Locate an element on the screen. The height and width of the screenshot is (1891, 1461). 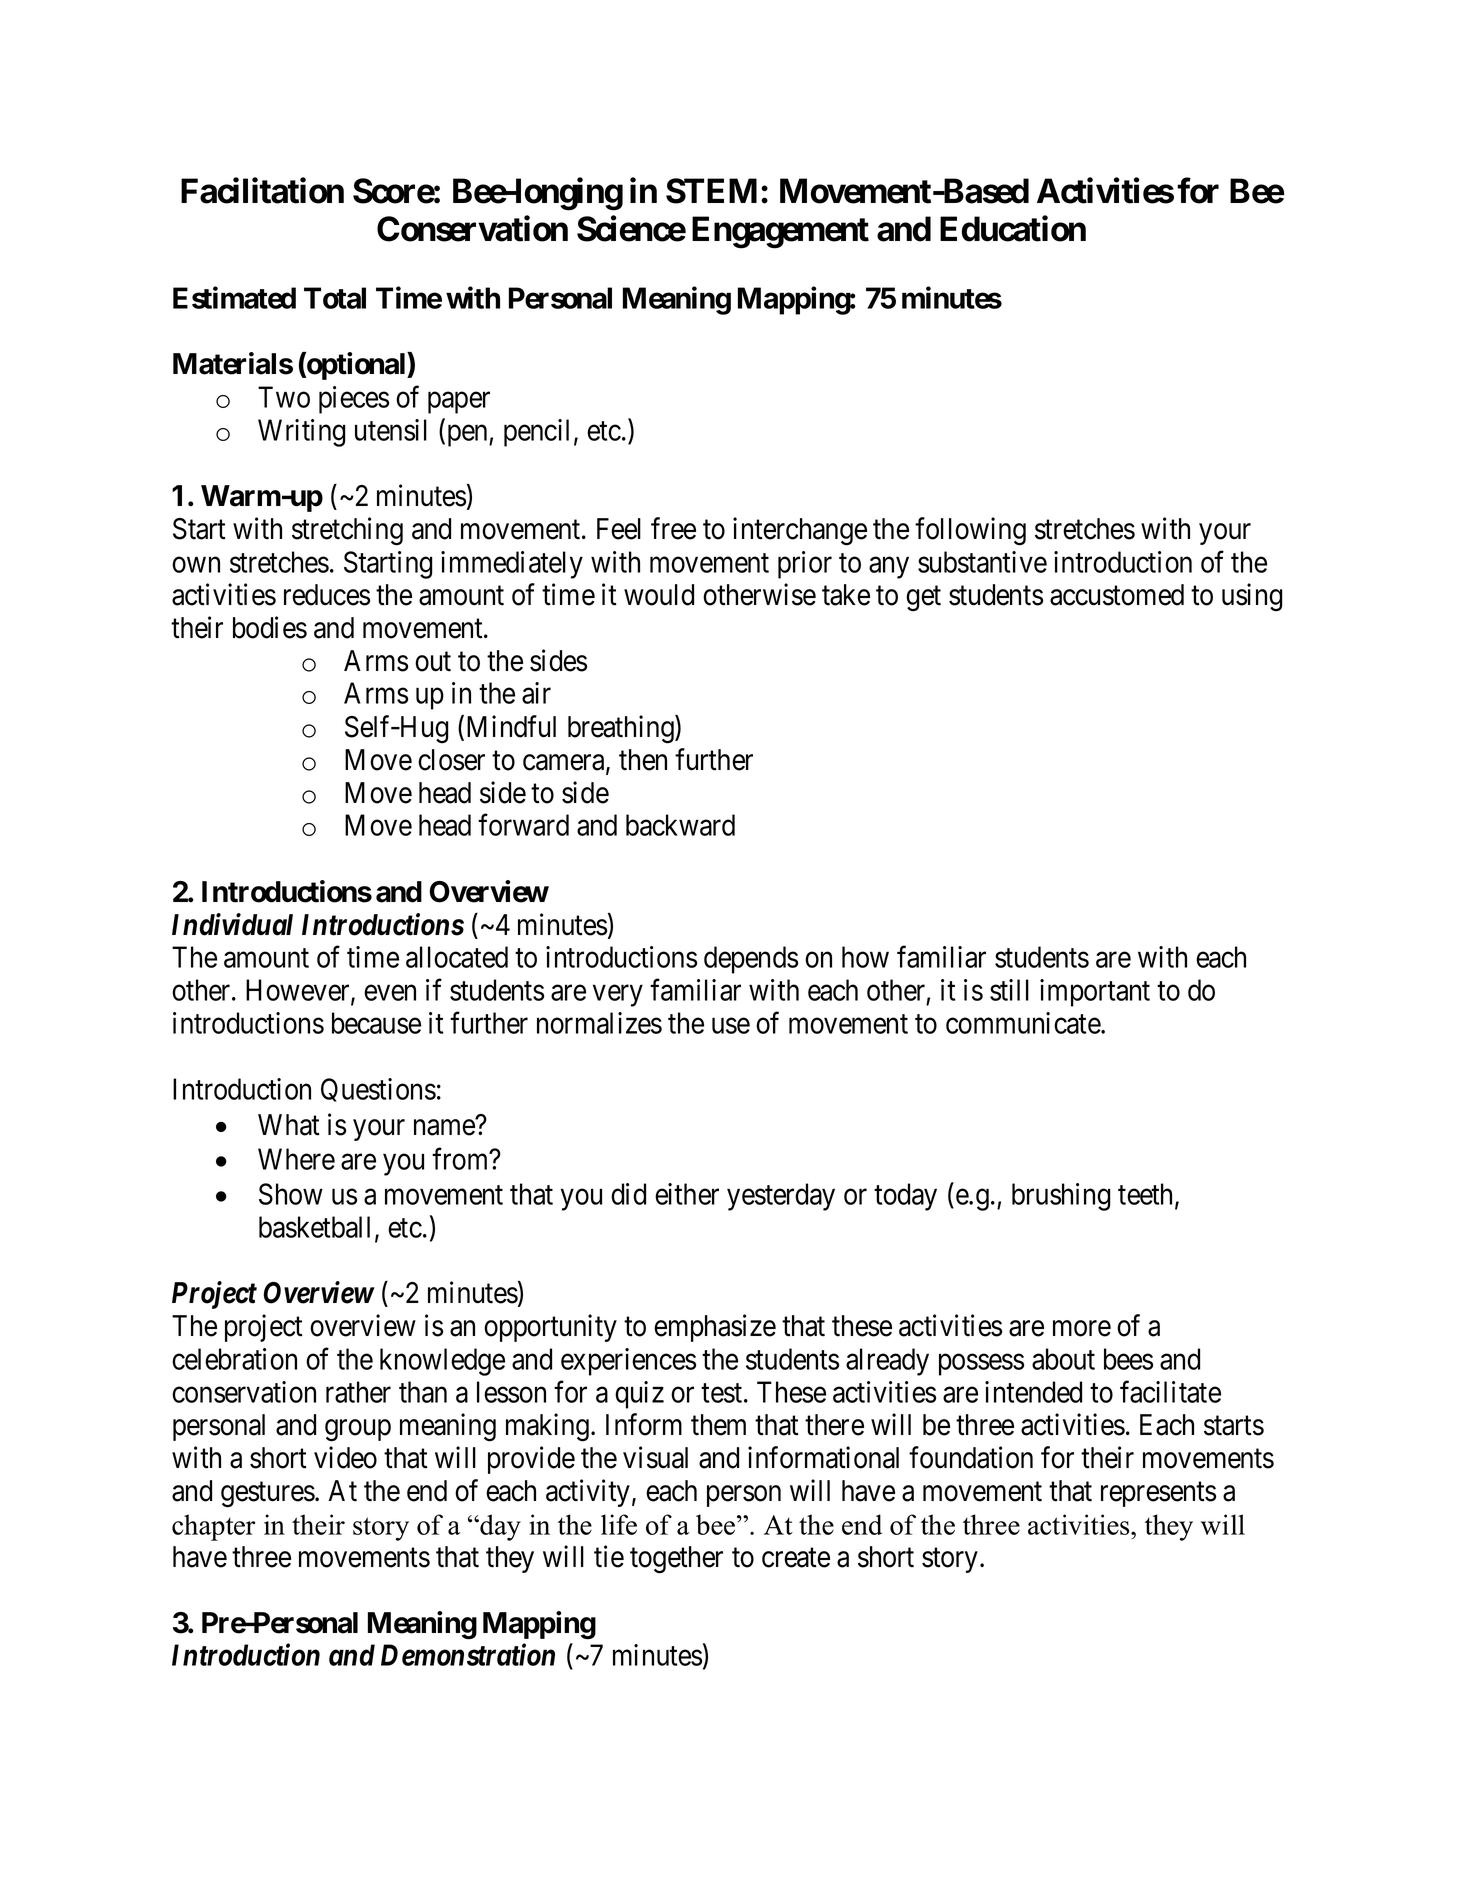
Facilitation is located at coordinates (262, 190).
